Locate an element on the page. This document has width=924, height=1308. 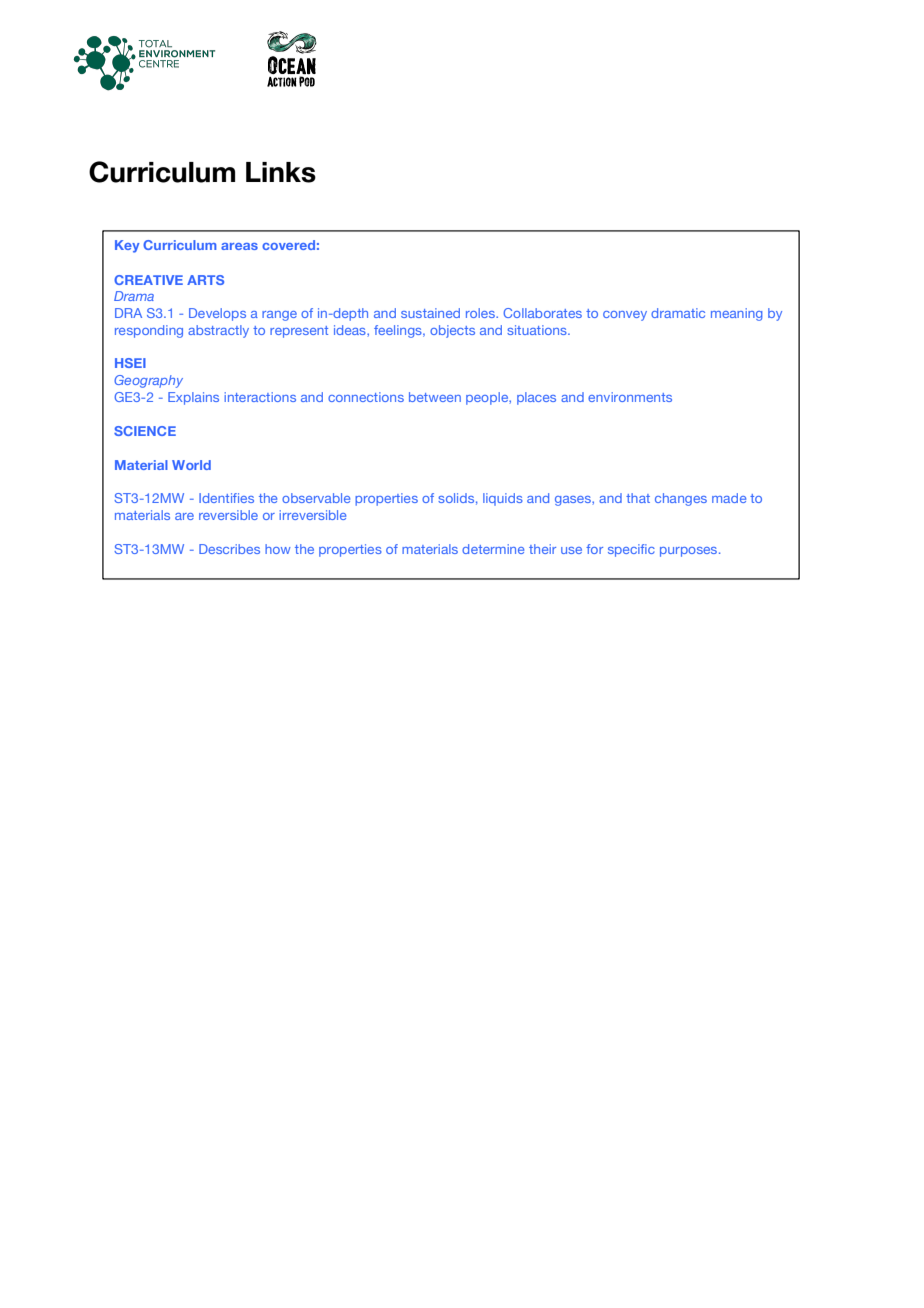
environments is located at coordinates (630, 397).
